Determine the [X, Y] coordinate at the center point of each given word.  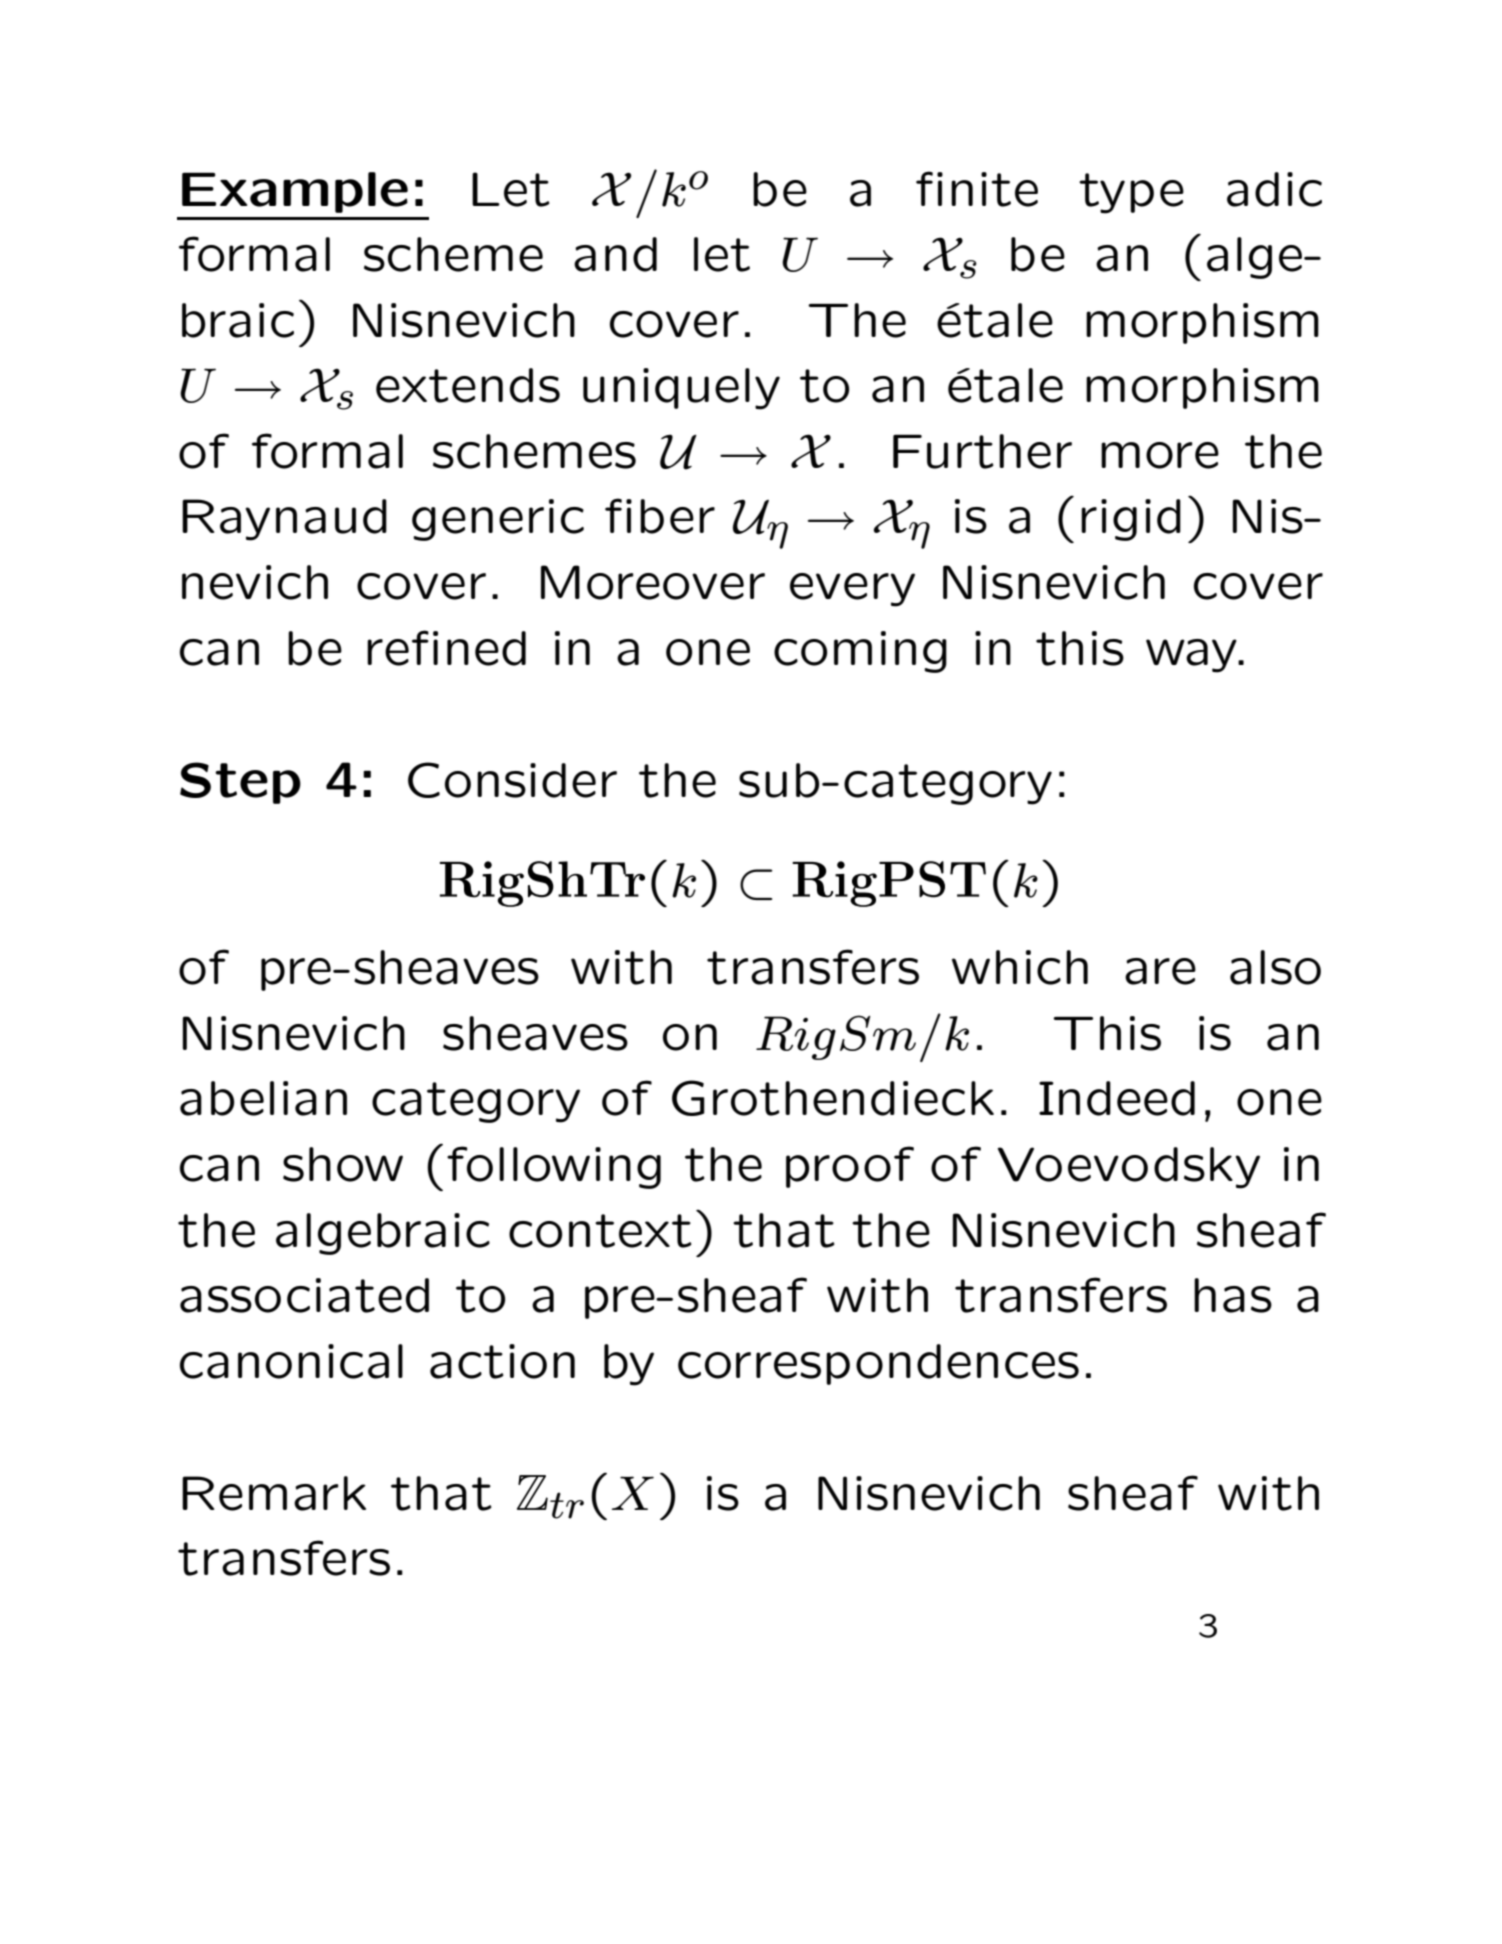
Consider [512, 780]
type [1131, 193]
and [615, 254]
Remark [274, 1493]
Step [240, 783]
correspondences [878, 1364]
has [1233, 1295]
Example [295, 192]
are [1160, 971]
